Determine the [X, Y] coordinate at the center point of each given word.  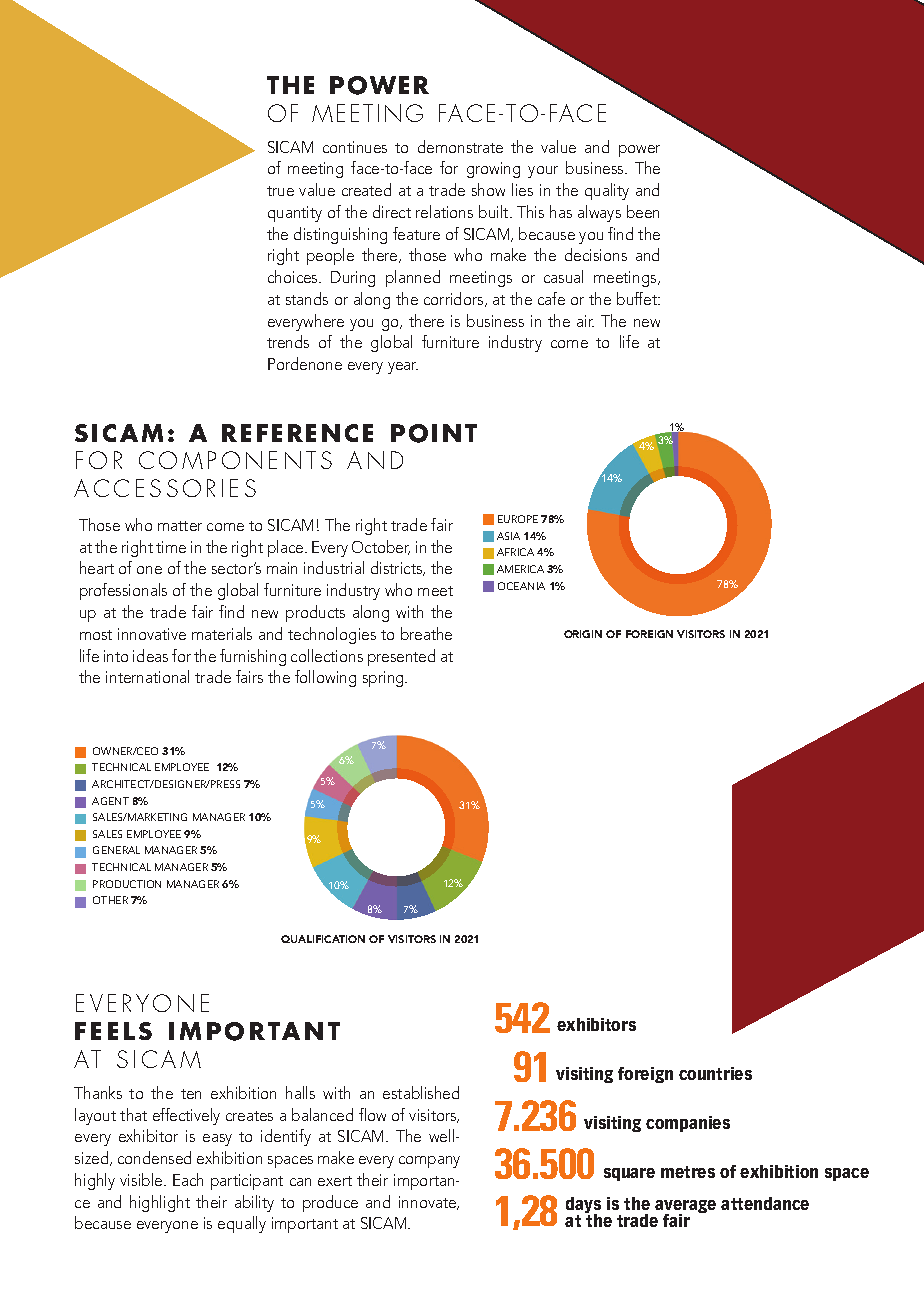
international [147, 676]
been [643, 211]
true [280, 191]
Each [188, 1179]
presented [401, 657]
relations [444, 211]
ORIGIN [583, 634]
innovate [429, 1203]
